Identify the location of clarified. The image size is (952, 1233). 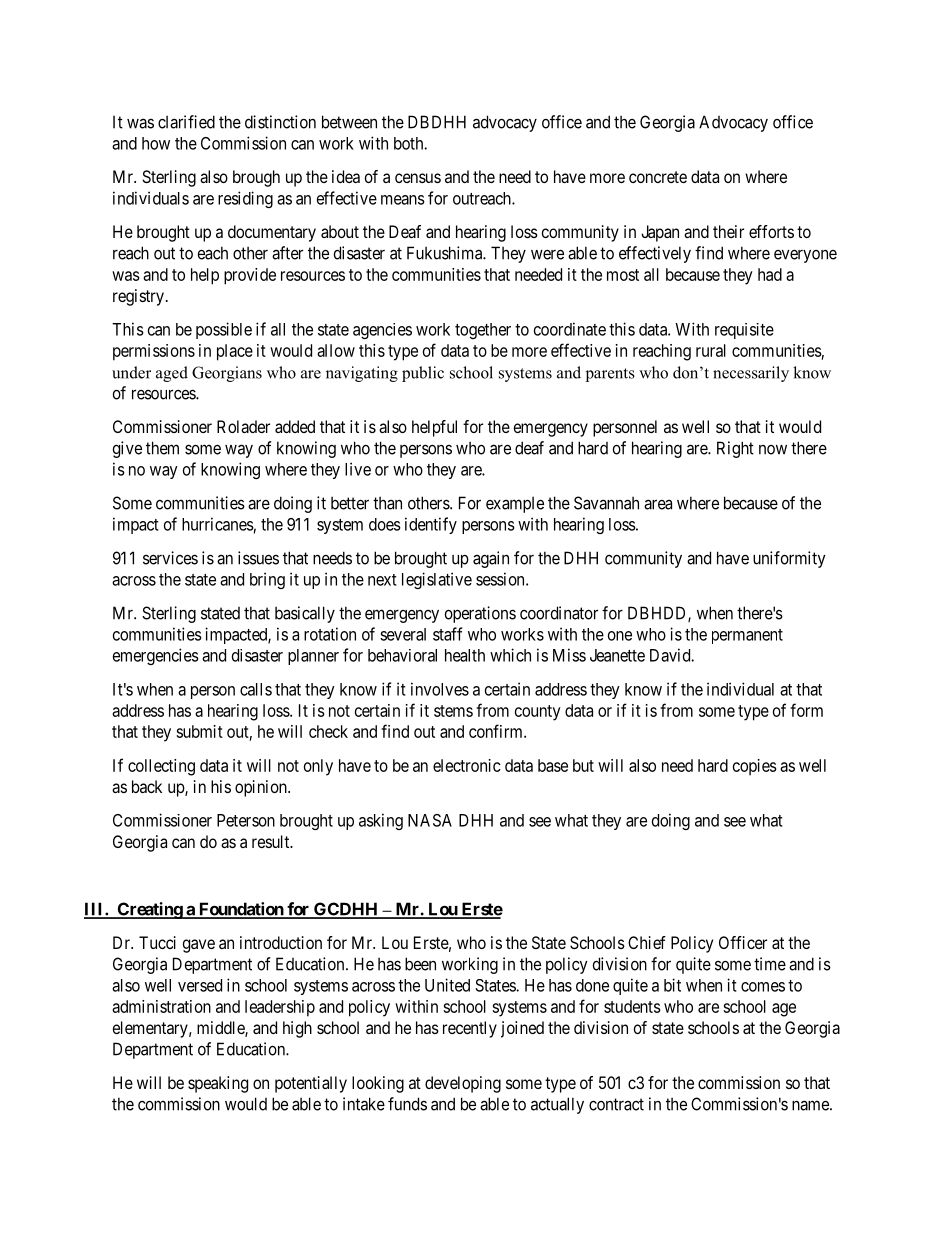
(186, 122).
